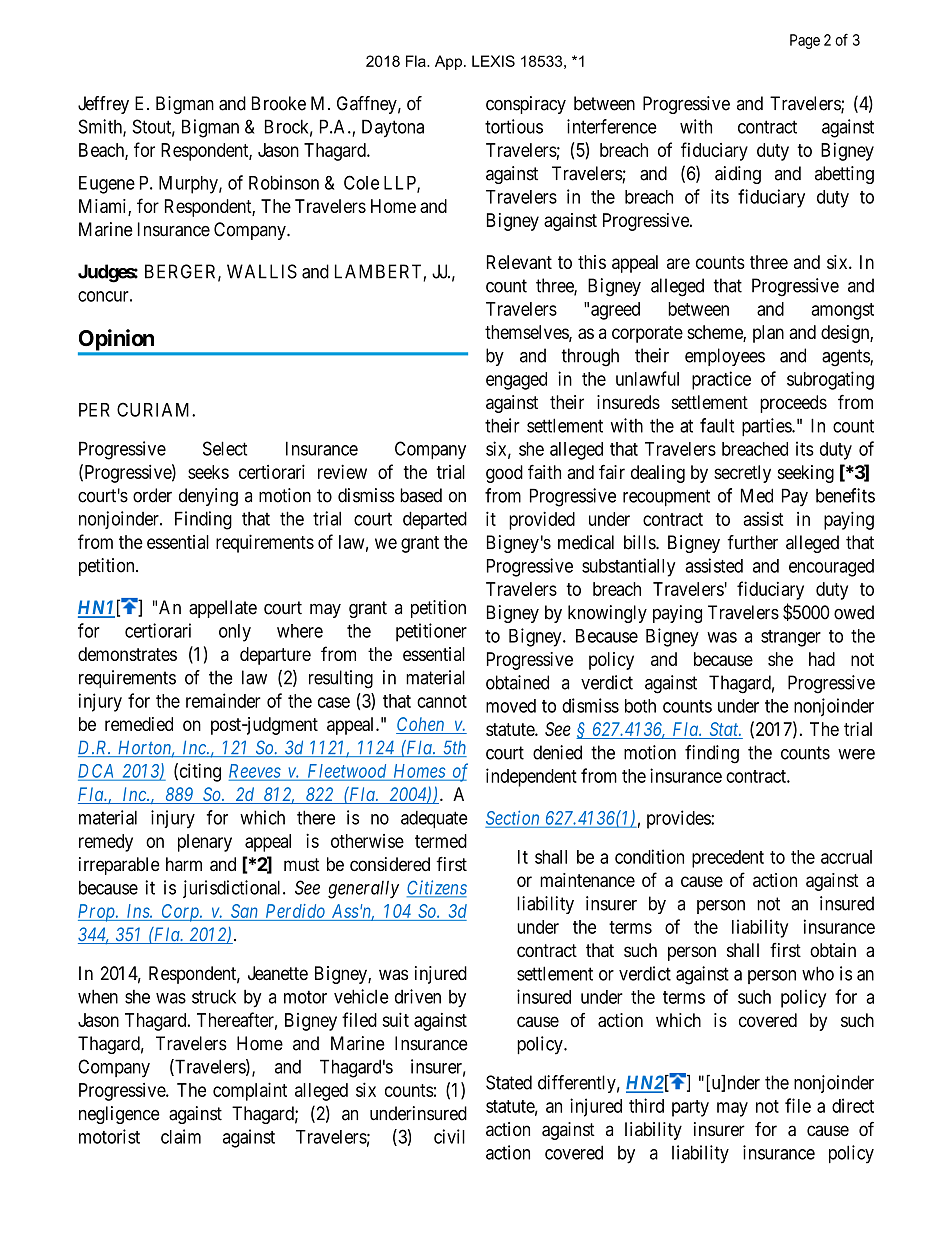 The height and width of the document is (1233, 952). What do you see at coordinates (103, 105) in the document?
I see `Jeffrey` at bounding box center [103, 105].
